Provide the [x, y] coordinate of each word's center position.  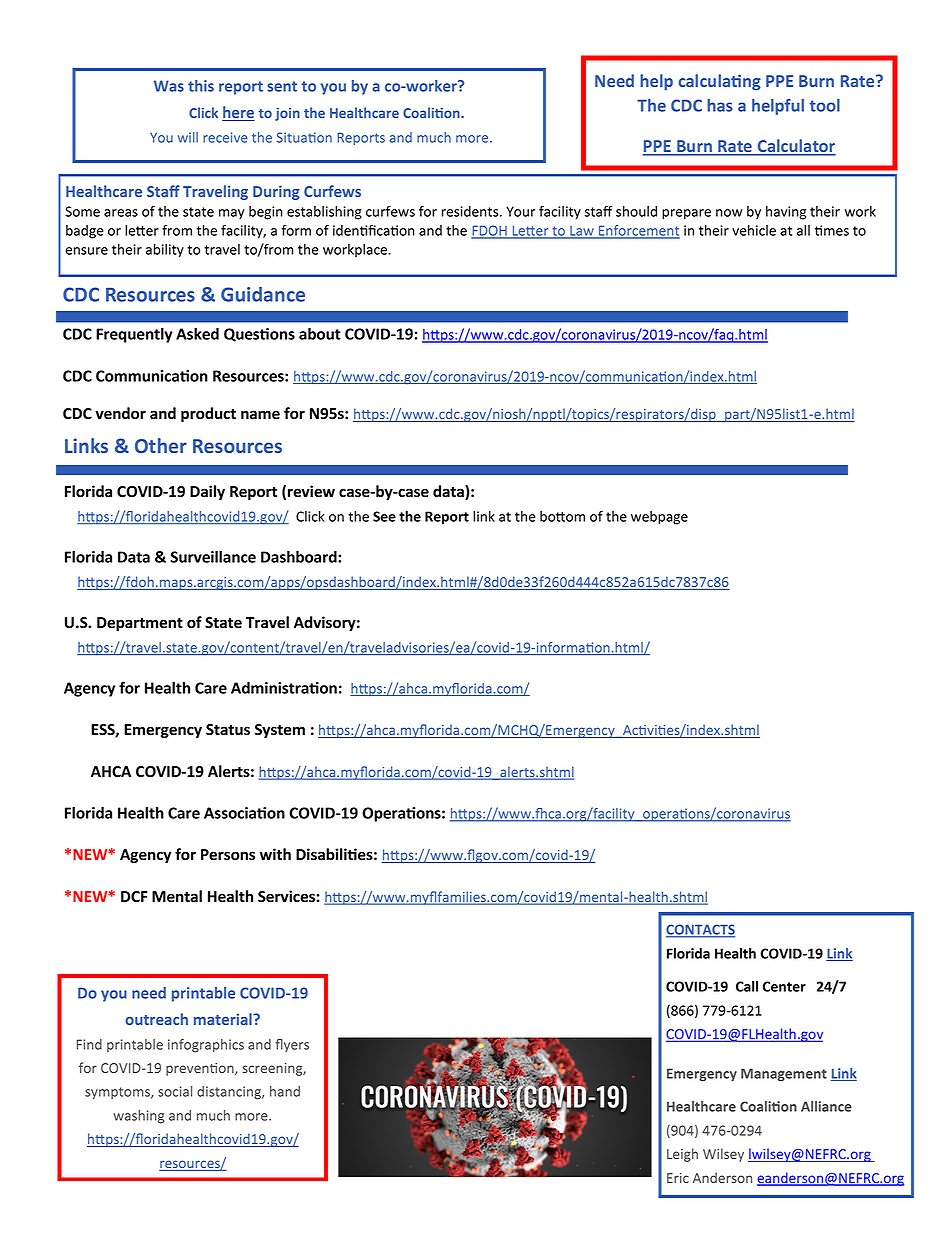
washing [138, 1117]
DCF [134, 896]
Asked [197, 333]
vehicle [754, 230]
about [320, 333]
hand [285, 1091]
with [275, 854]
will [188, 137]
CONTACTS [700, 930]
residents [471, 211]
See [384, 516]
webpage [659, 518]
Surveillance [213, 556]
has [720, 105]
